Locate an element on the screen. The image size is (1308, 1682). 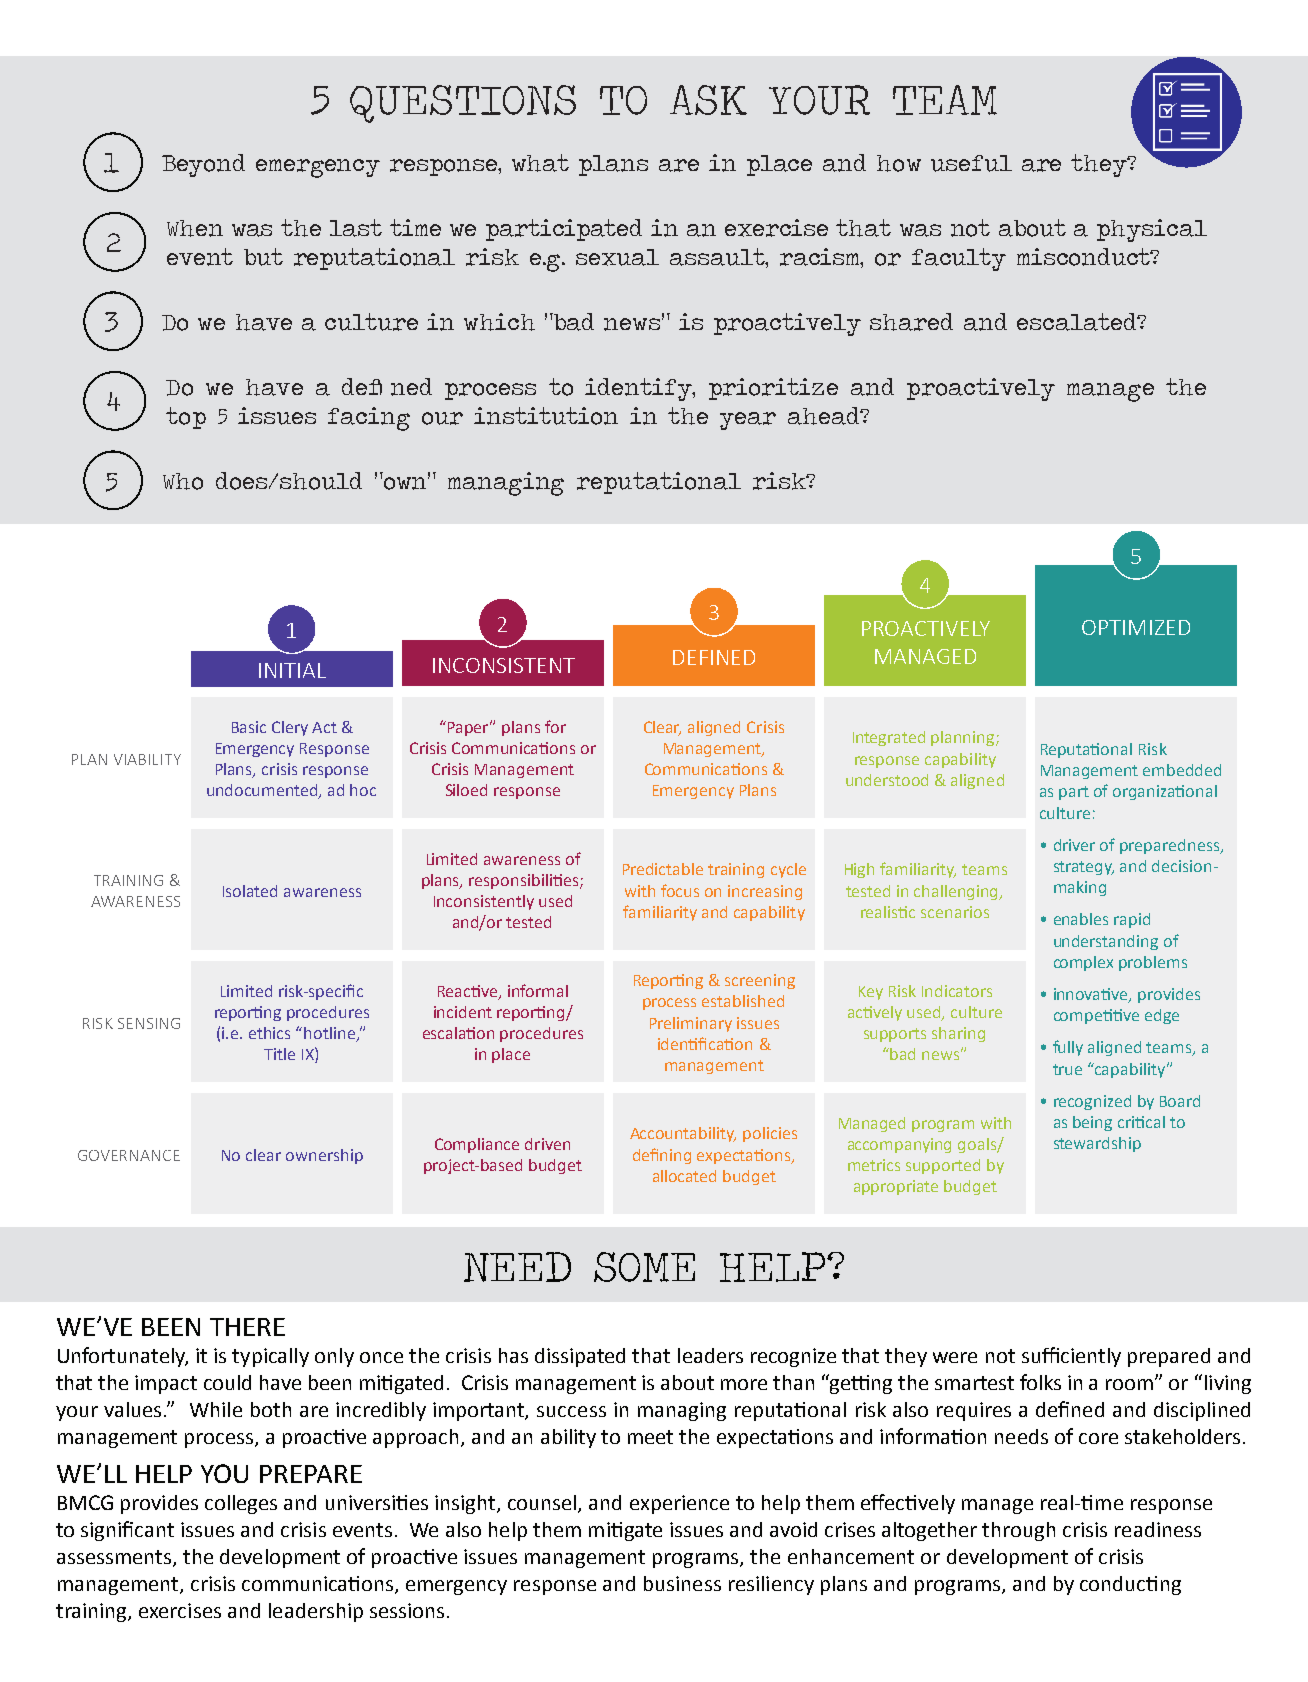
Isolated is located at coordinates (250, 891).
